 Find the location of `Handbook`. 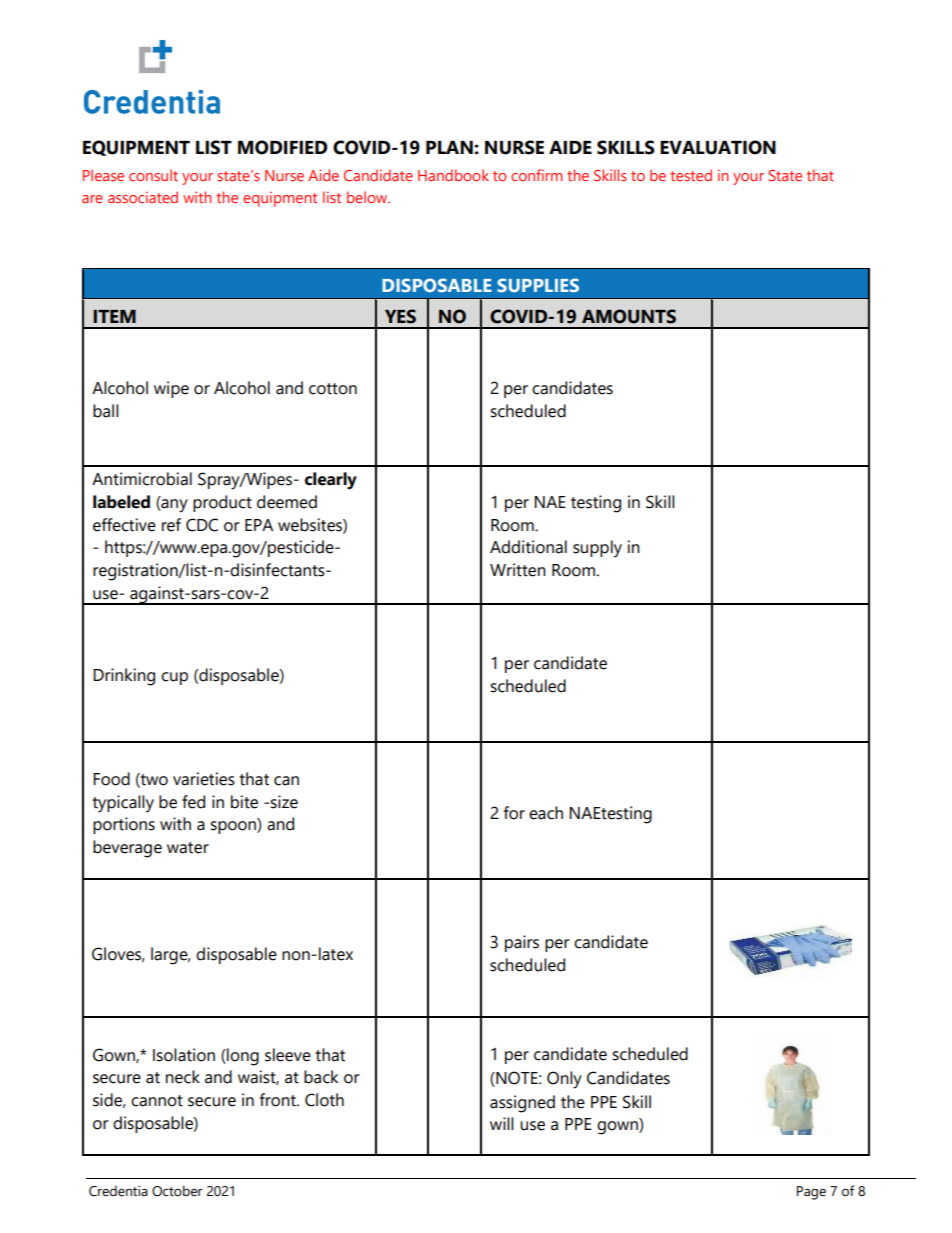

Handbook is located at coordinates (453, 175).
